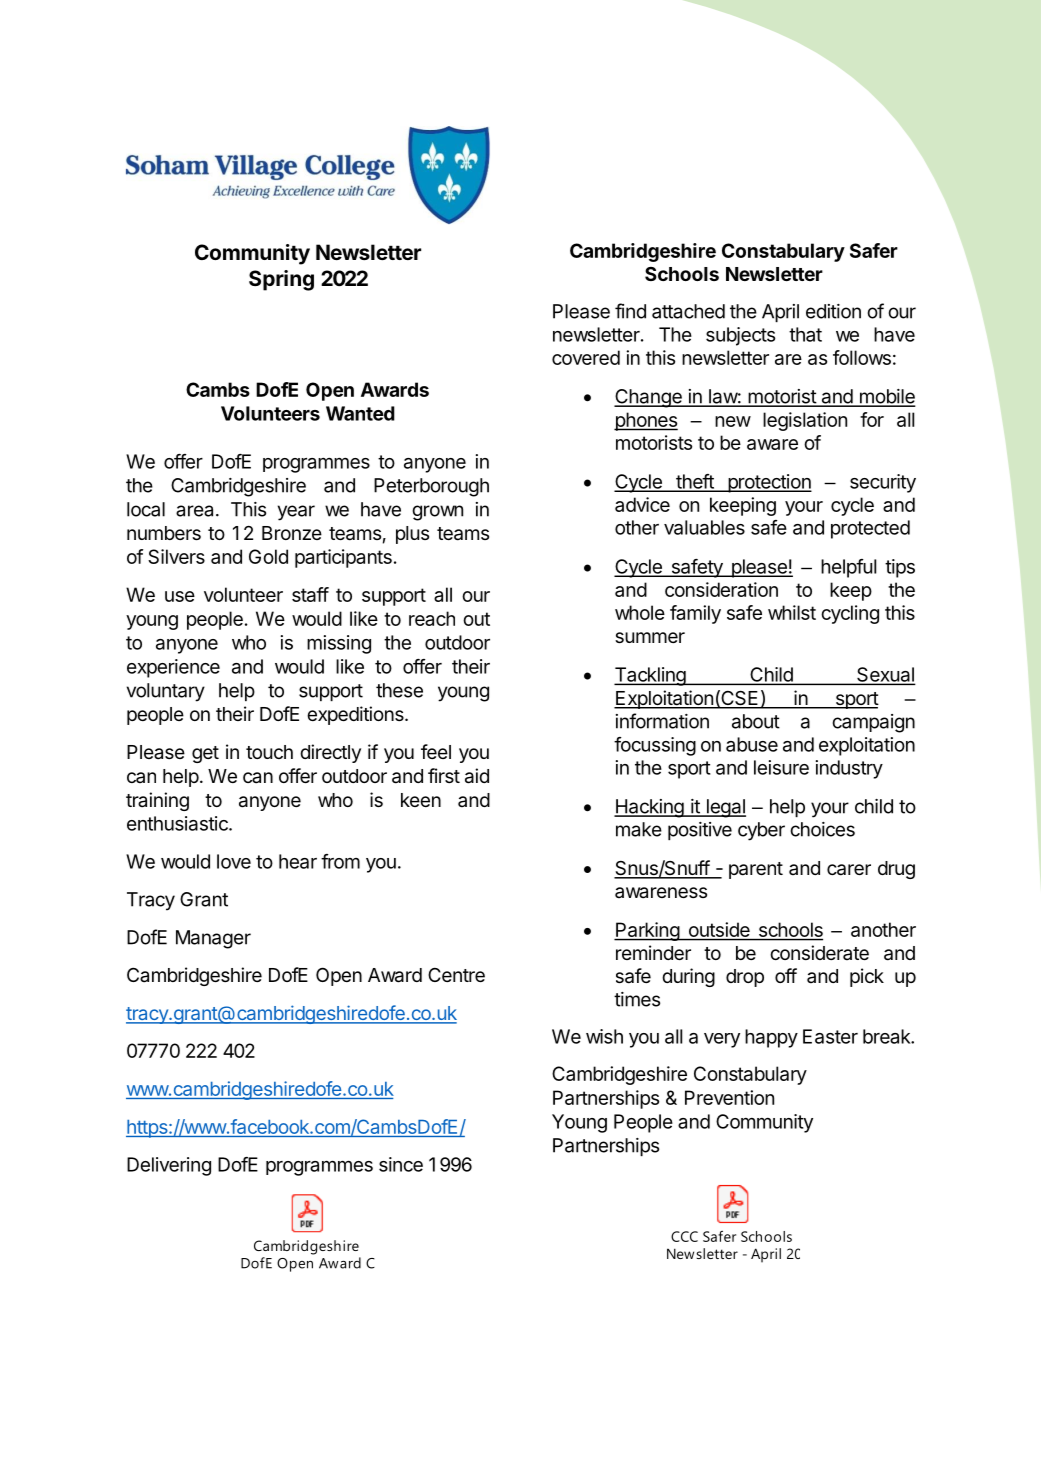 The width and height of the page is (1041, 1473). Describe the element at coordinates (781, 767) in the page. I see `leisure` at that location.
